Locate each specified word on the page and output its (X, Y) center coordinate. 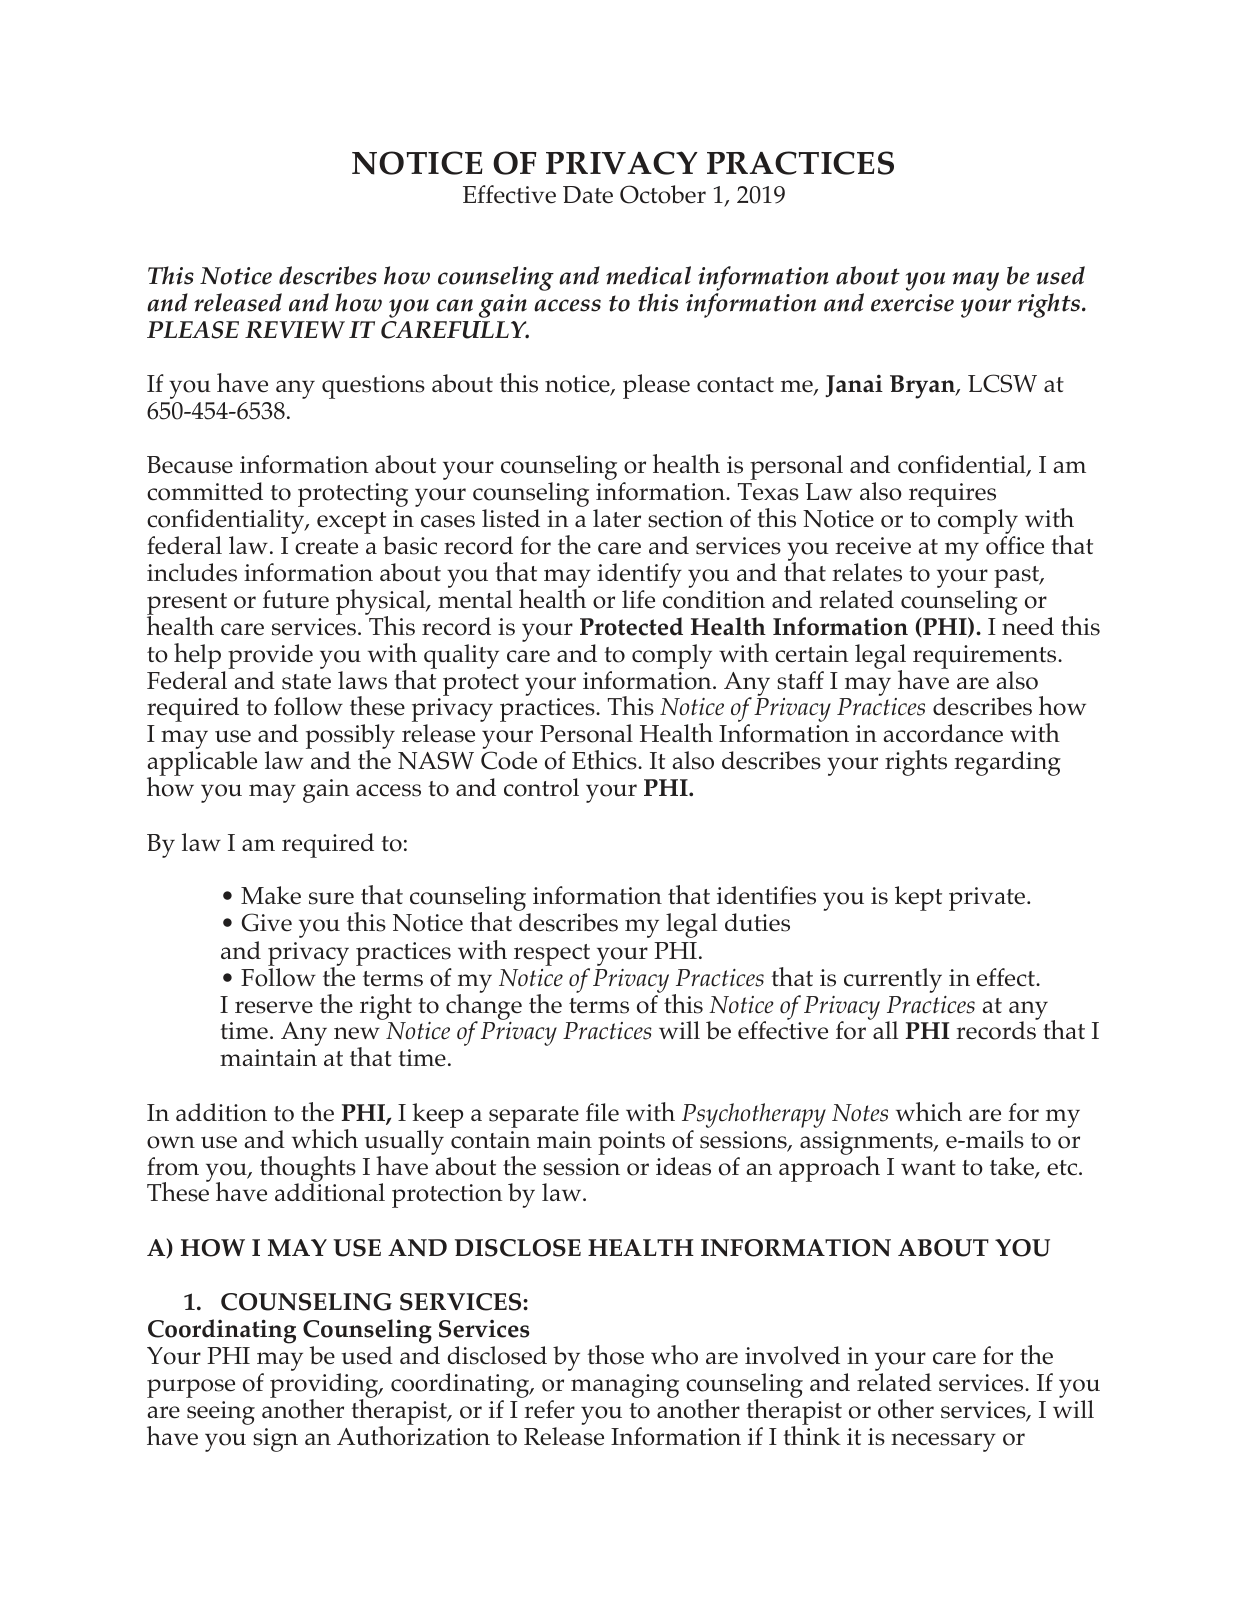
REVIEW (295, 329)
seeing (221, 1413)
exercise (912, 303)
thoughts (308, 1170)
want (928, 1167)
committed (205, 491)
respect (552, 955)
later (617, 518)
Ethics (605, 760)
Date (588, 195)
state (306, 682)
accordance (943, 733)
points (631, 1143)
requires (952, 495)
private (988, 899)
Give (267, 922)
